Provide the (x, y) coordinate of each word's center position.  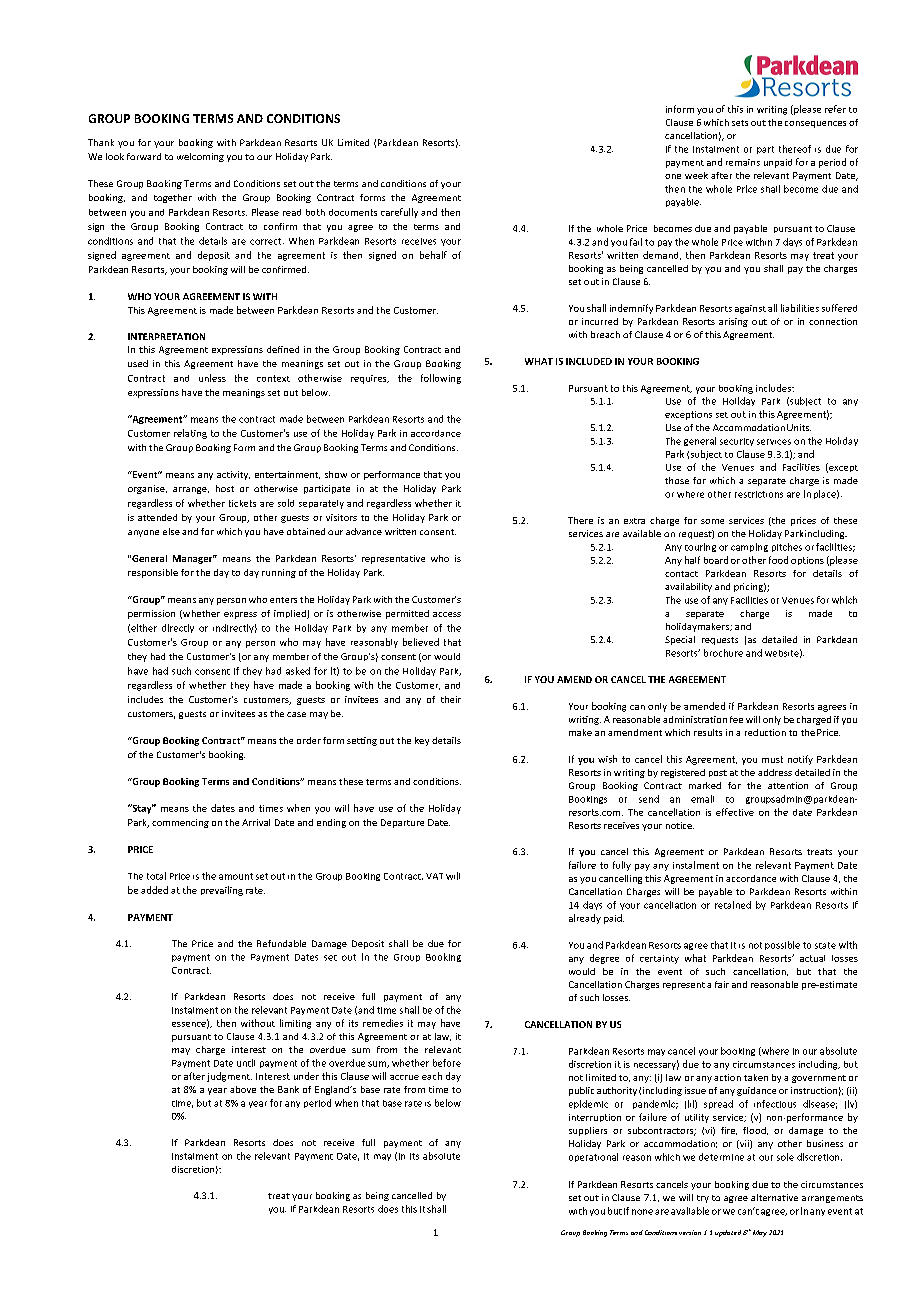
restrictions (759, 494)
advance (364, 531)
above (243, 1089)
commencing (180, 823)
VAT (434, 876)
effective (735, 812)
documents (353, 212)
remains (743, 162)
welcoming (200, 157)
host (225, 488)
